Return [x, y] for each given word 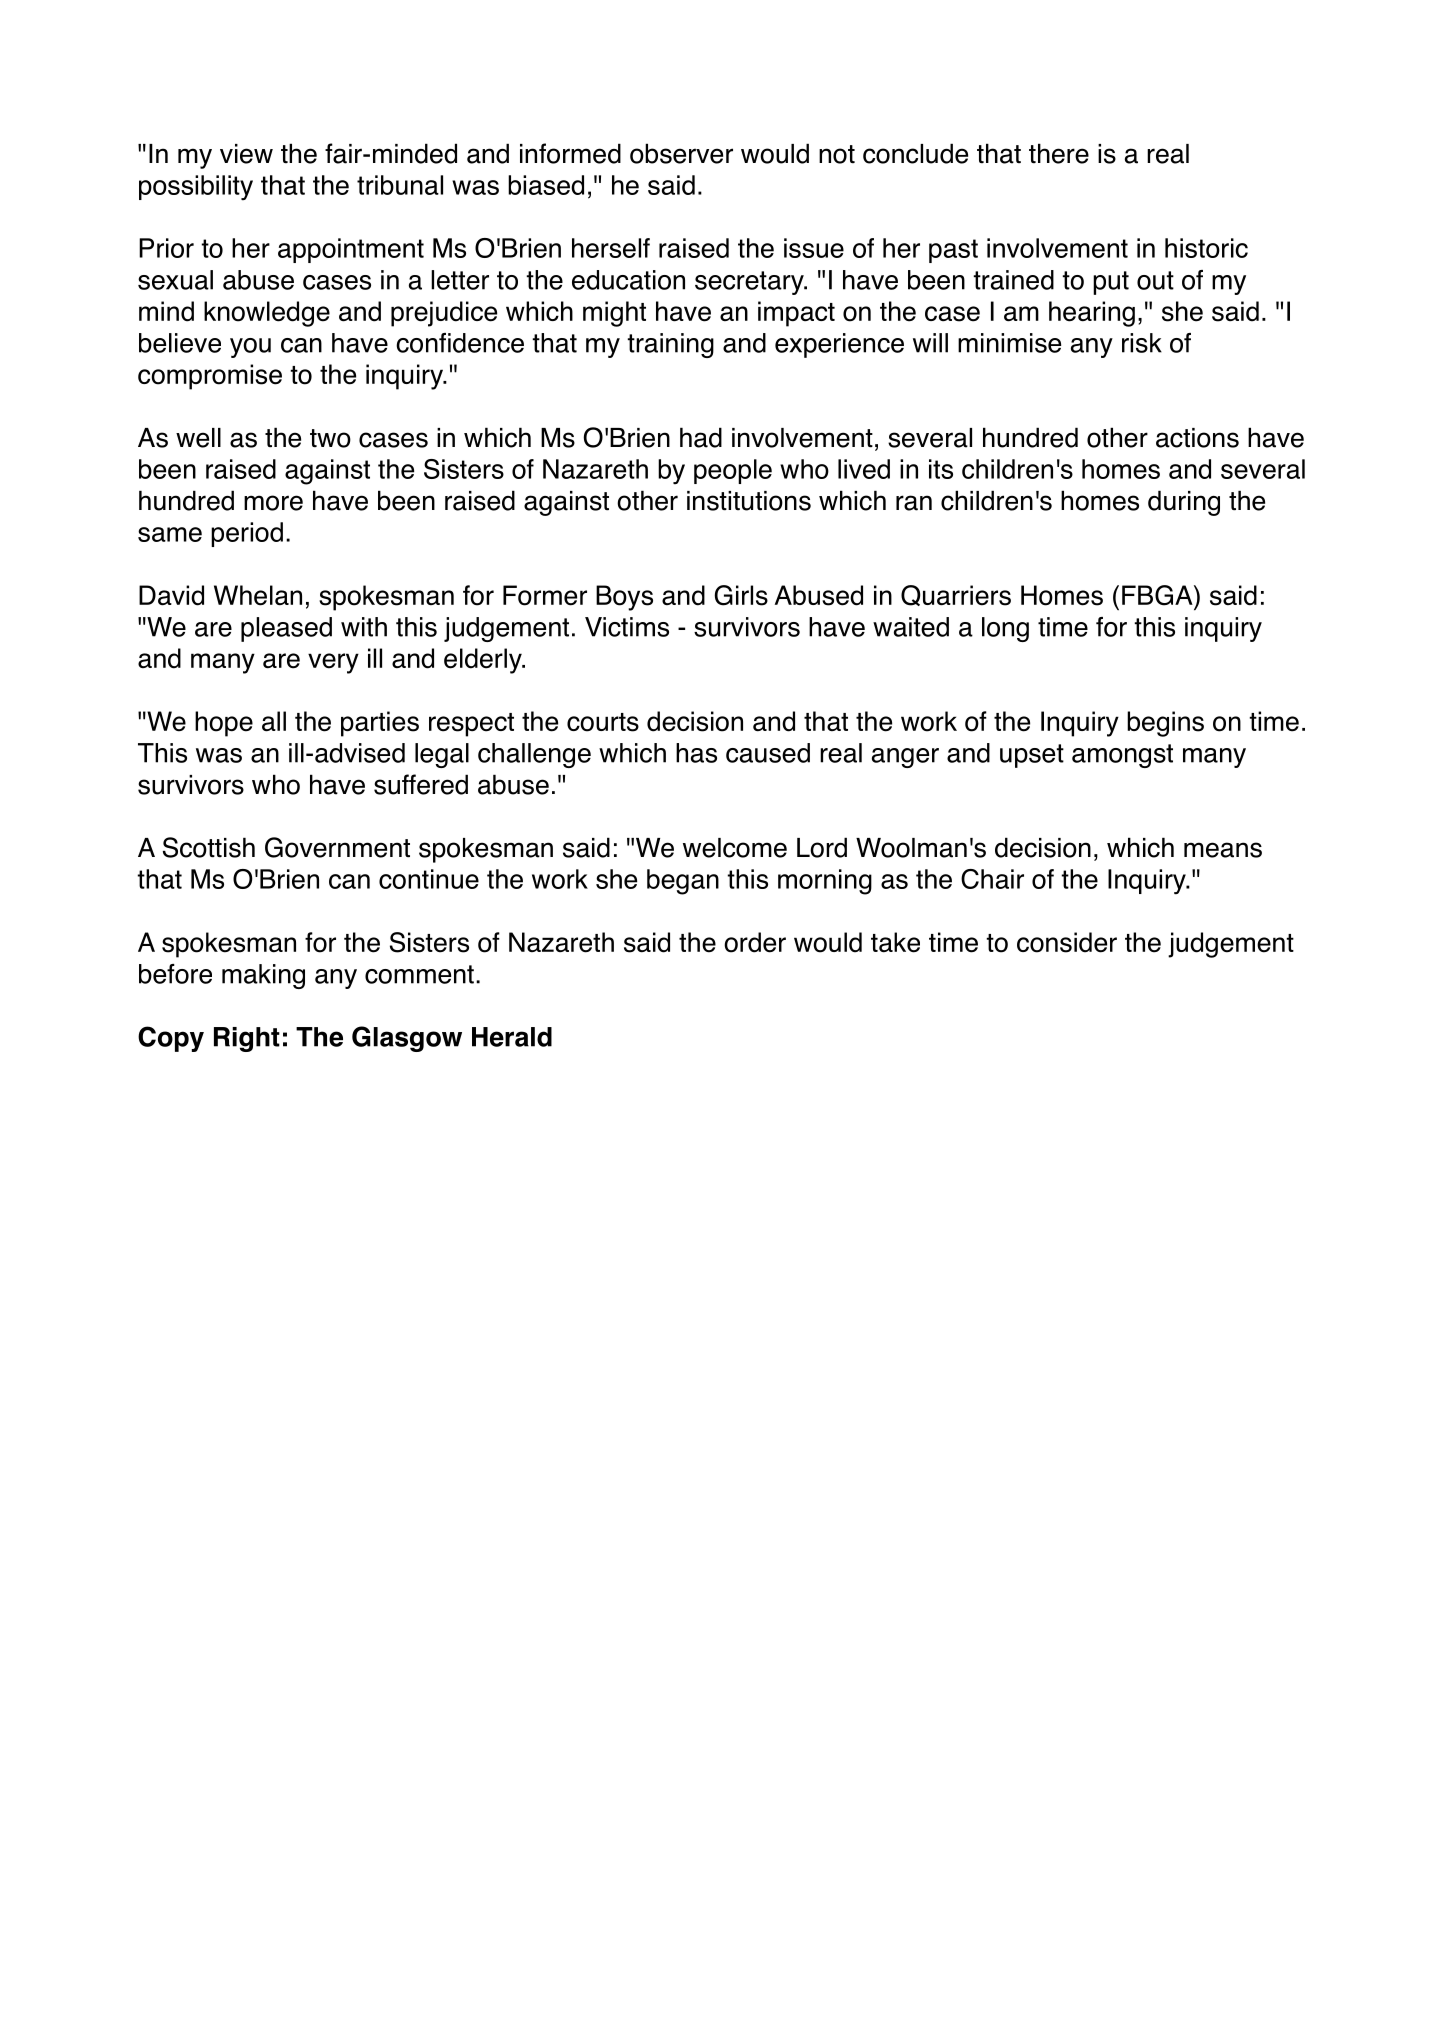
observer [681, 153]
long [1005, 629]
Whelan [258, 595]
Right [247, 1039]
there [1059, 153]
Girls [741, 595]
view [246, 154]
